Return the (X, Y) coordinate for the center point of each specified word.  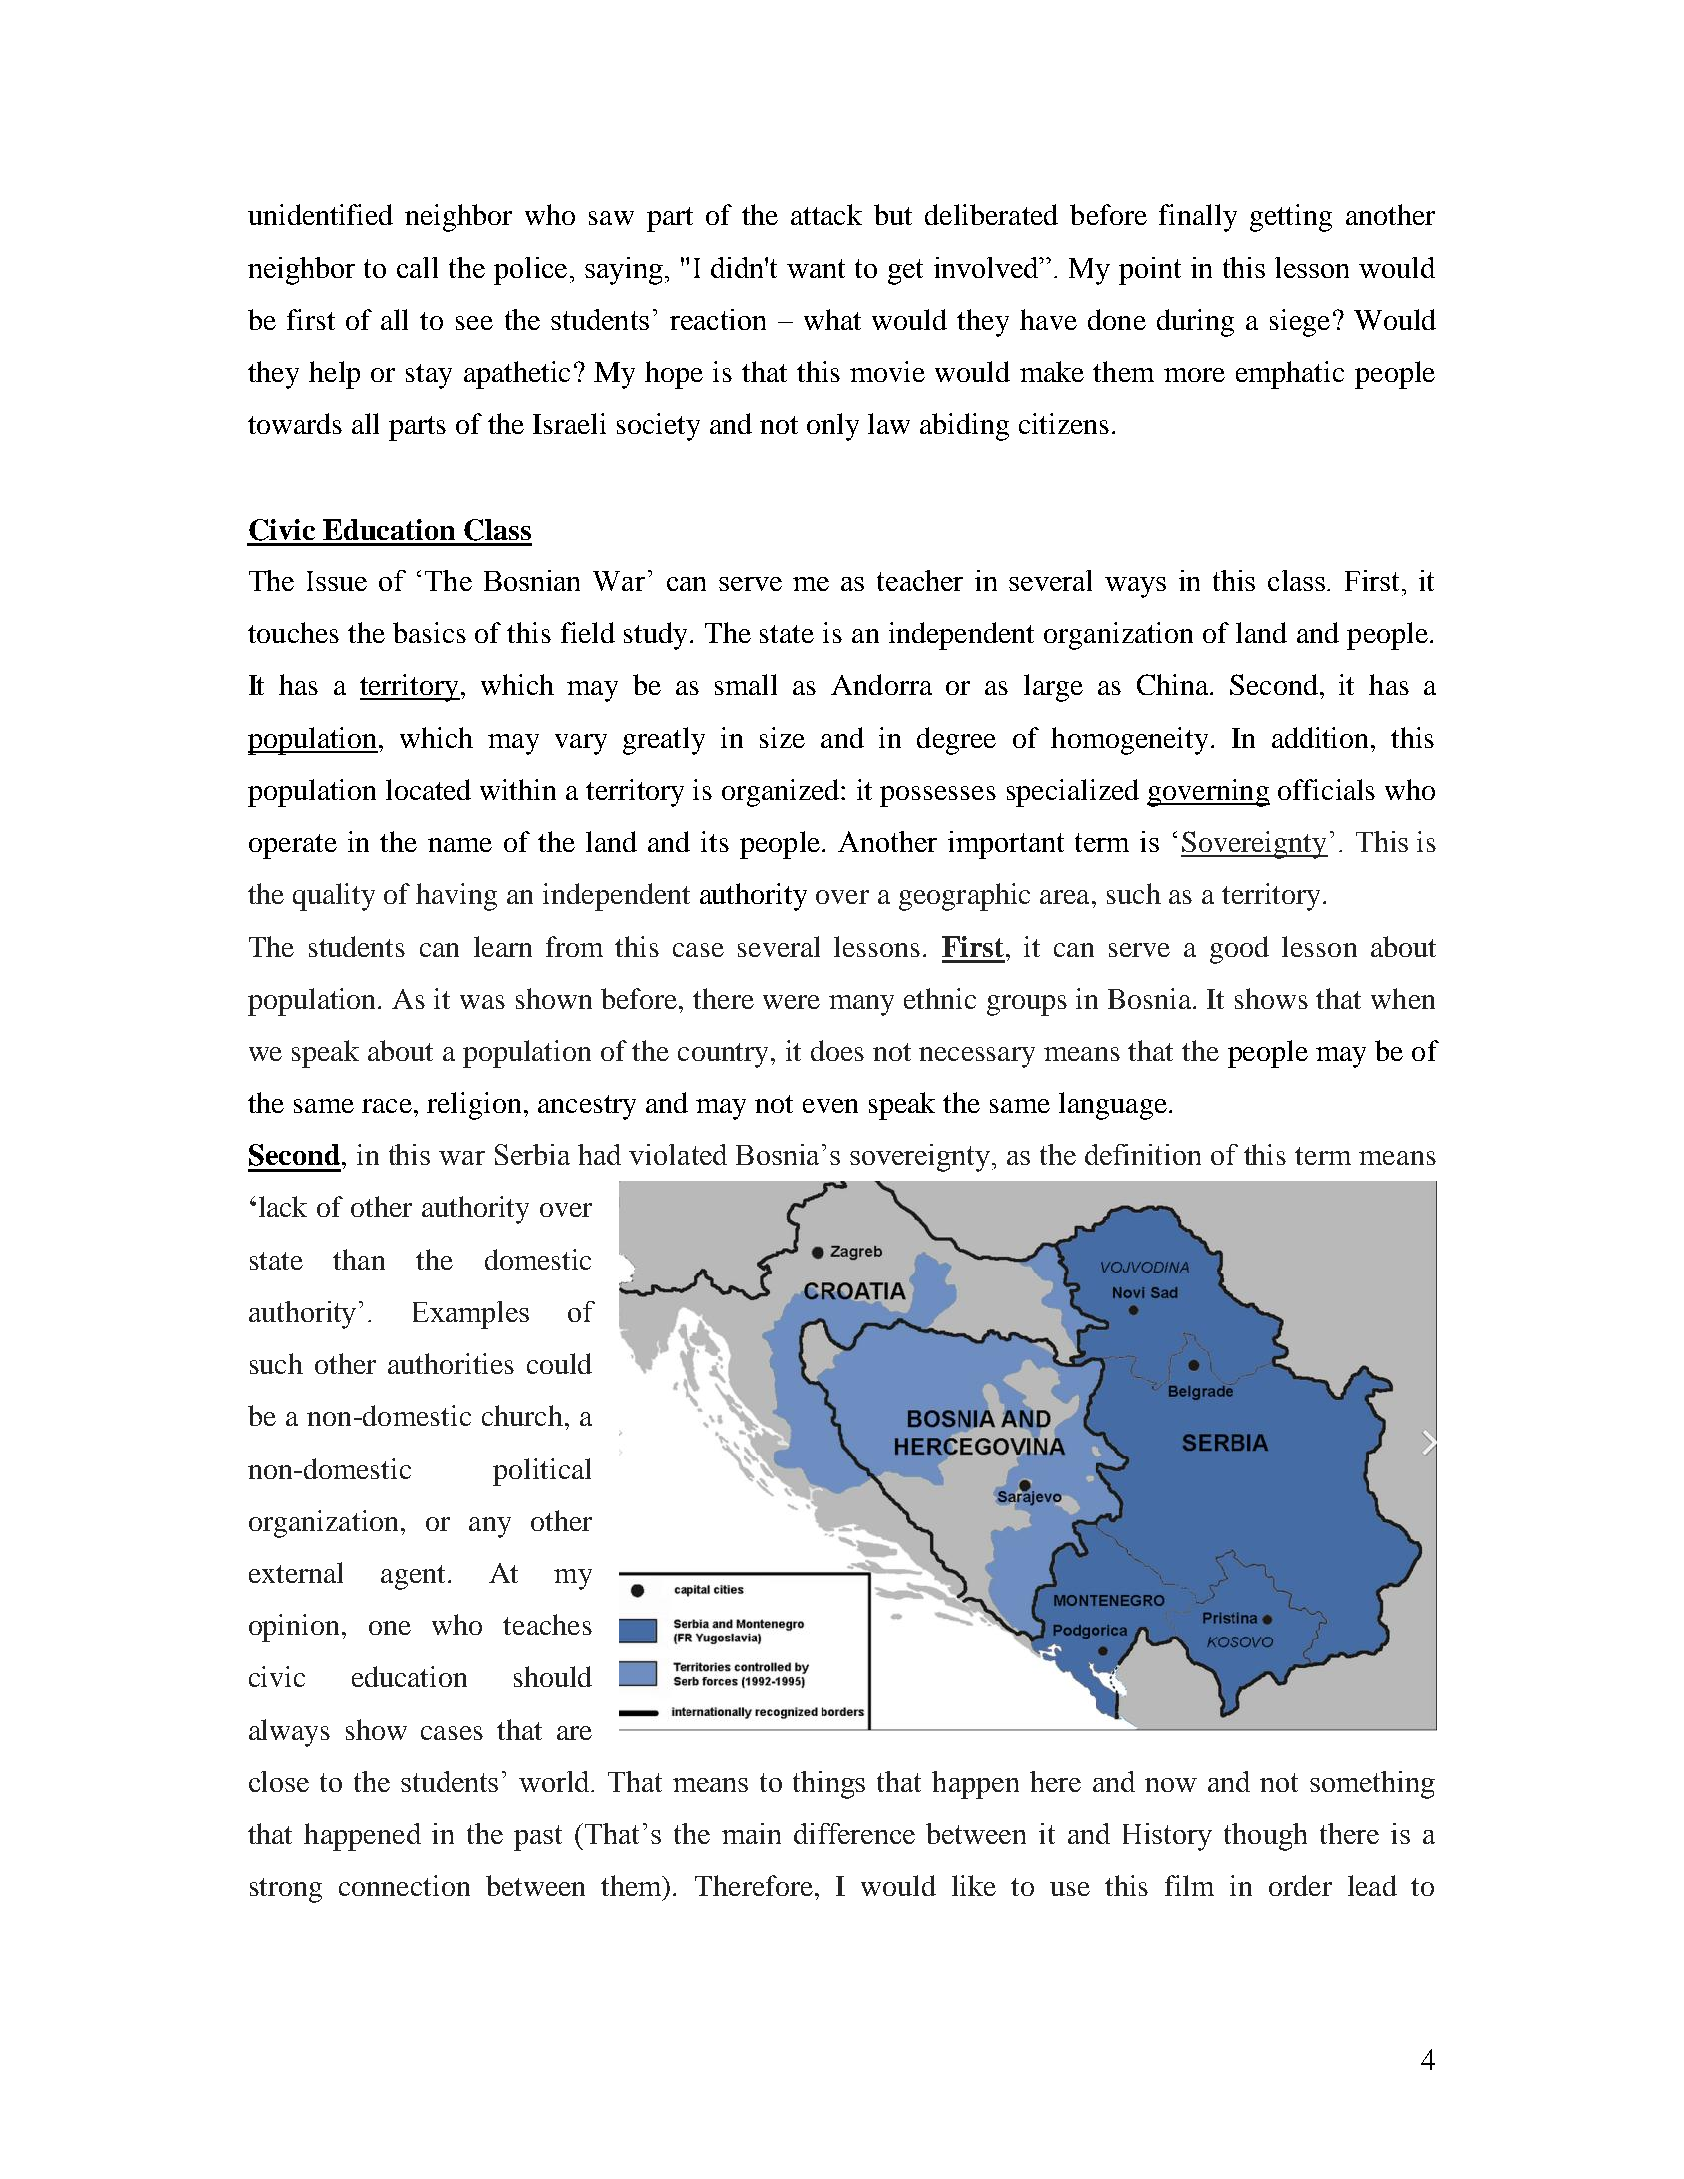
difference (854, 1833)
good (1239, 950)
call (417, 267)
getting (1291, 218)
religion (474, 1106)
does (837, 1050)
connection (404, 1885)
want (816, 268)
